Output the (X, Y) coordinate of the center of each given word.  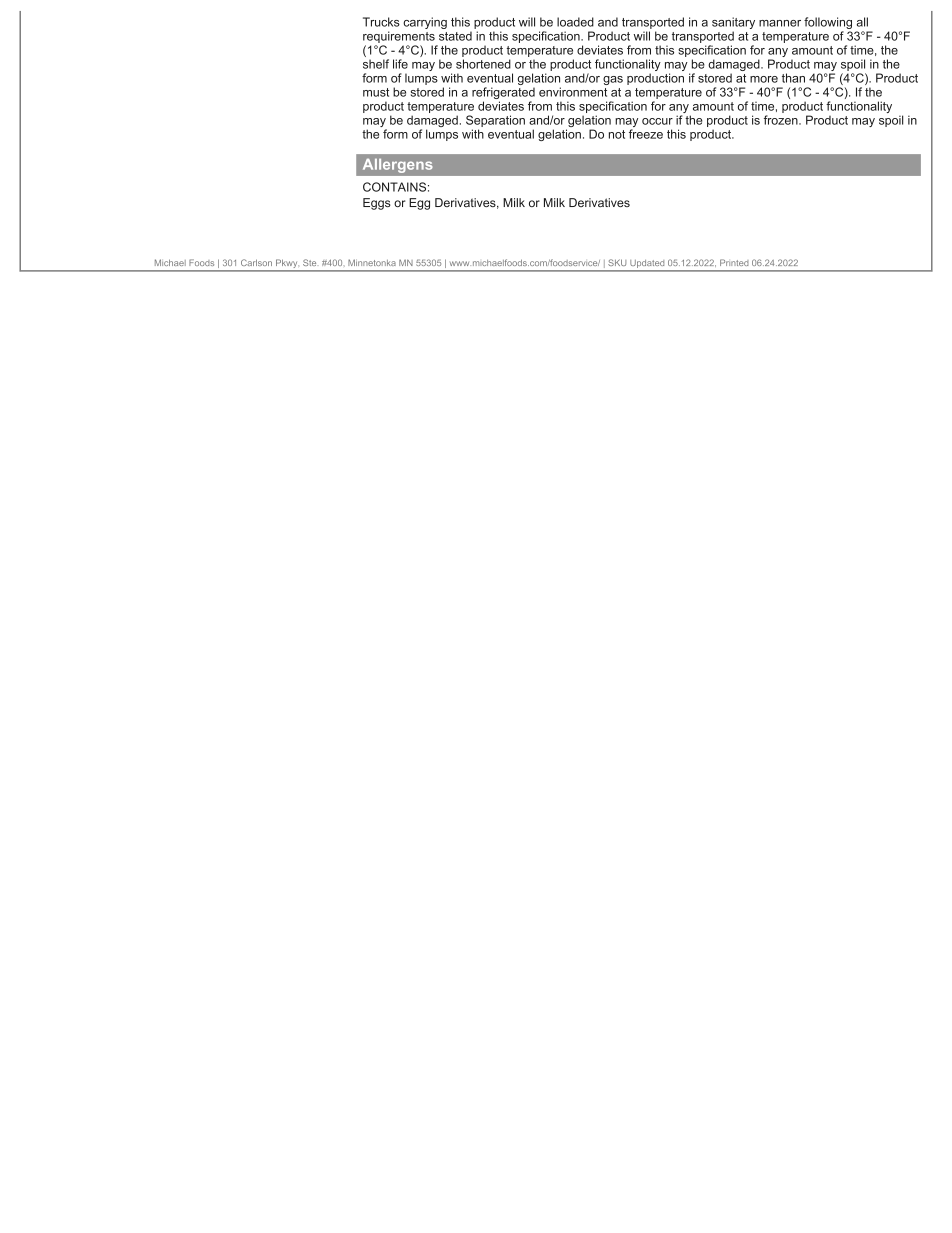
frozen (782, 120)
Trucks (381, 22)
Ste (309, 262)
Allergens (397, 166)
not (617, 134)
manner (780, 23)
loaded (575, 22)
